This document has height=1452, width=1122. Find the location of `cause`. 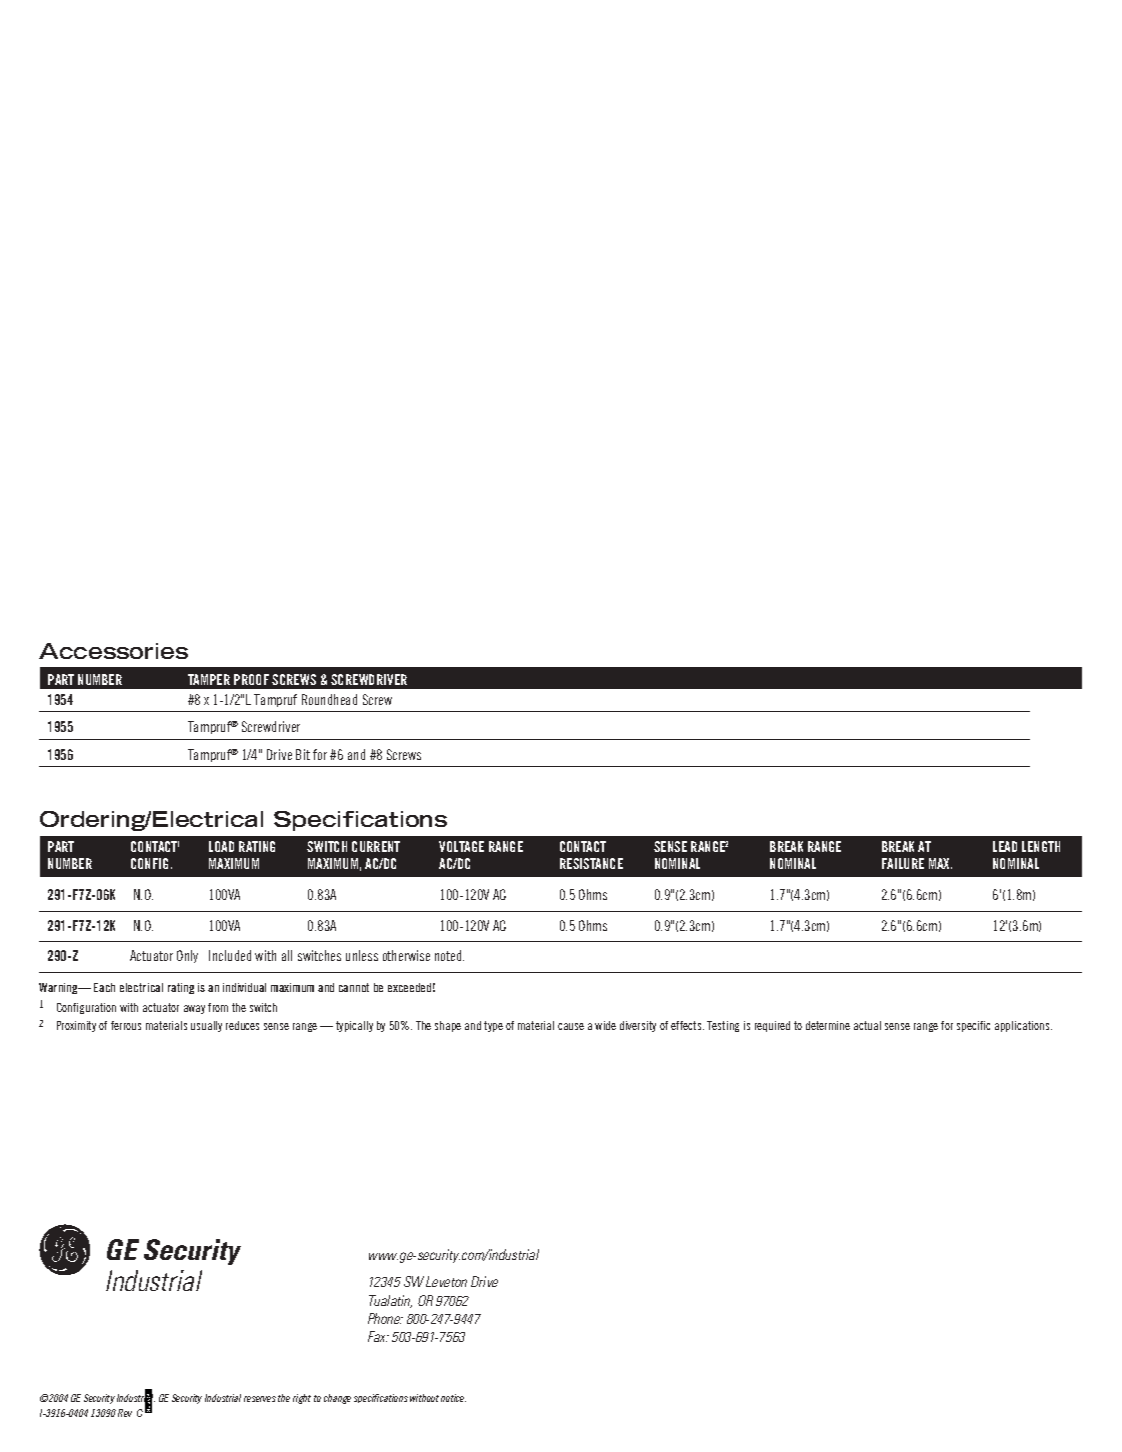

cause is located at coordinates (571, 1026).
